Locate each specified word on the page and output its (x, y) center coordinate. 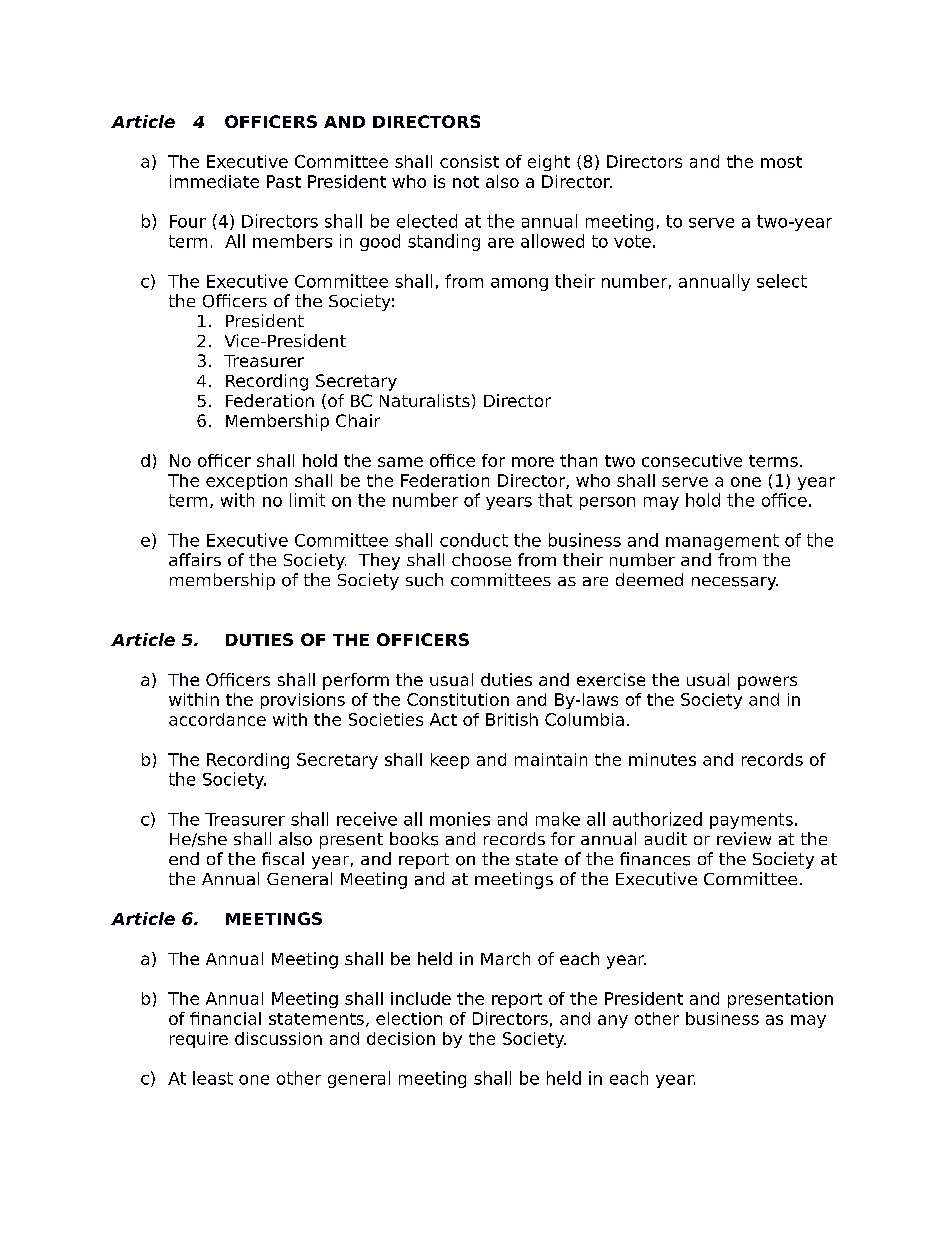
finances (655, 859)
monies (460, 819)
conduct (474, 540)
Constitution (458, 699)
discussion (278, 1038)
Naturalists (425, 400)
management (722, 542)
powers (767, 683)
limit (307, 500)
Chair (358, 420)
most (781, 162)
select (782, 281)
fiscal (283, 858)
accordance (217, 719)
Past (284, 181)
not (466, 182)
